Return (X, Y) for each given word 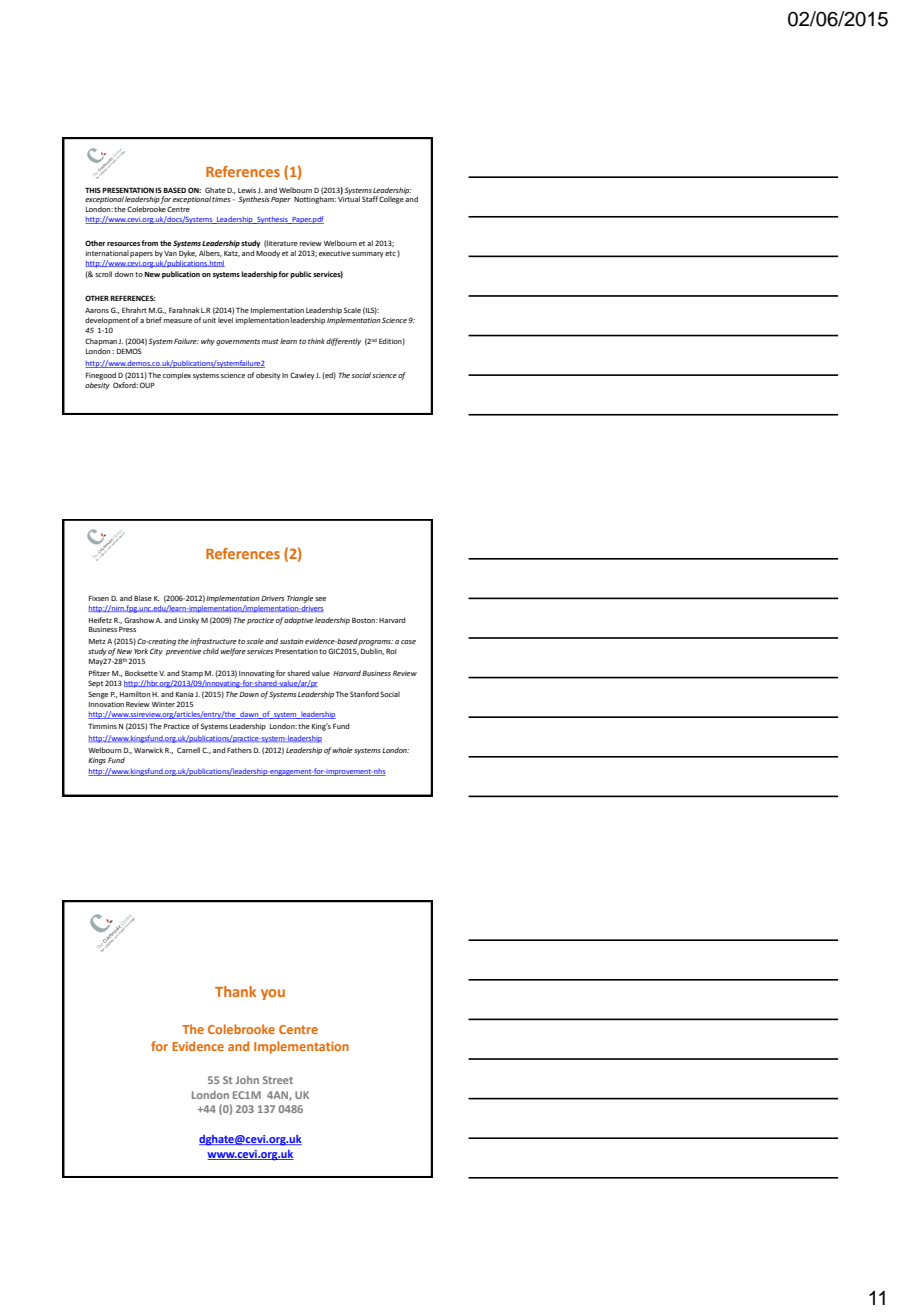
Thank (235, 991)
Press (127, 629)
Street (278, 1080)
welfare (233, 652)
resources (124, 244)
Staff (370, 199)
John (247, 1080)
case (408, 642)
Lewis (247, 190)
